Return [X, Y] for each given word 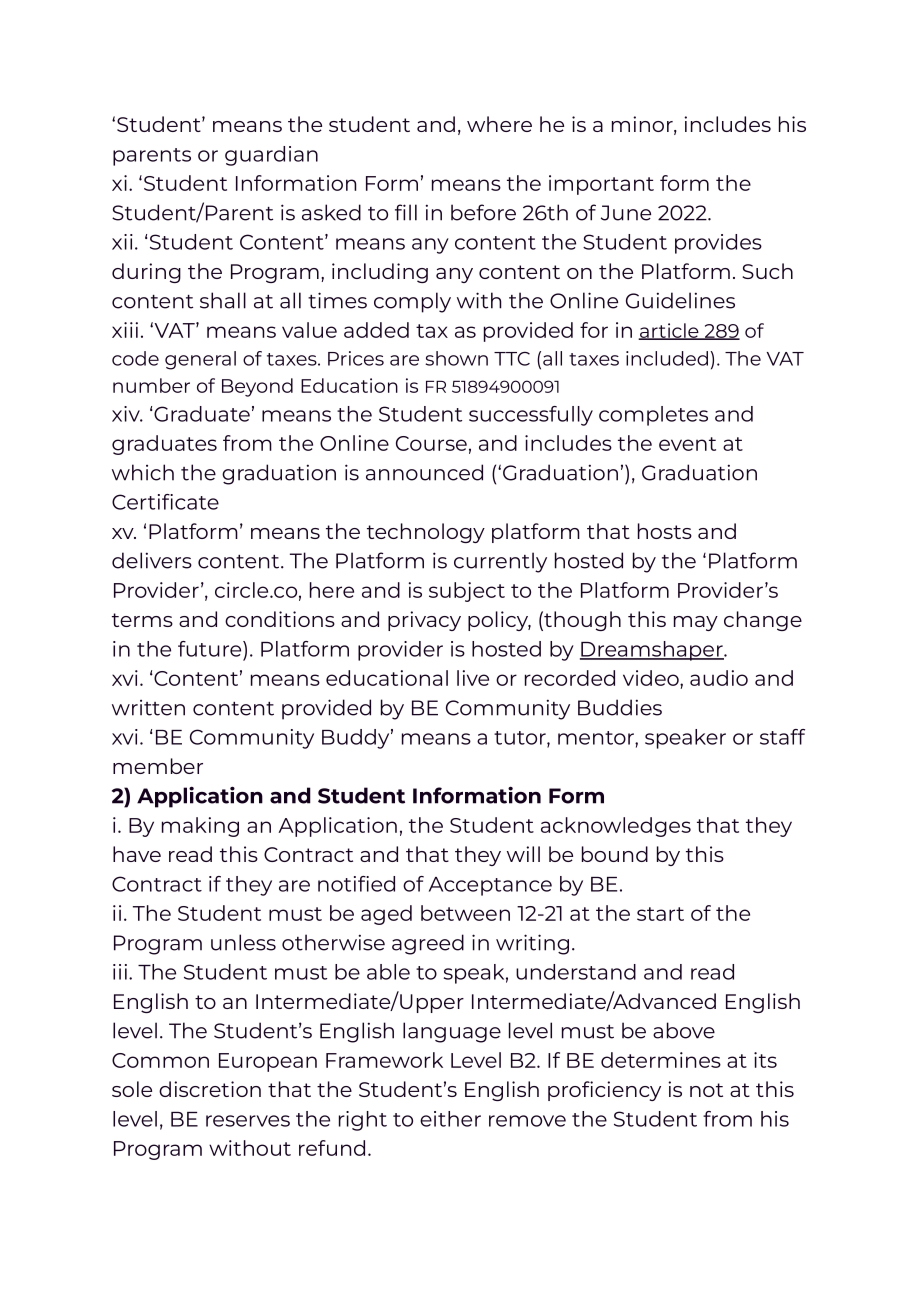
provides [718, 244]
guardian [271, 156]
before [483, 212]
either [450, 1119]
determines [661, 1060]
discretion [210, 1089]
